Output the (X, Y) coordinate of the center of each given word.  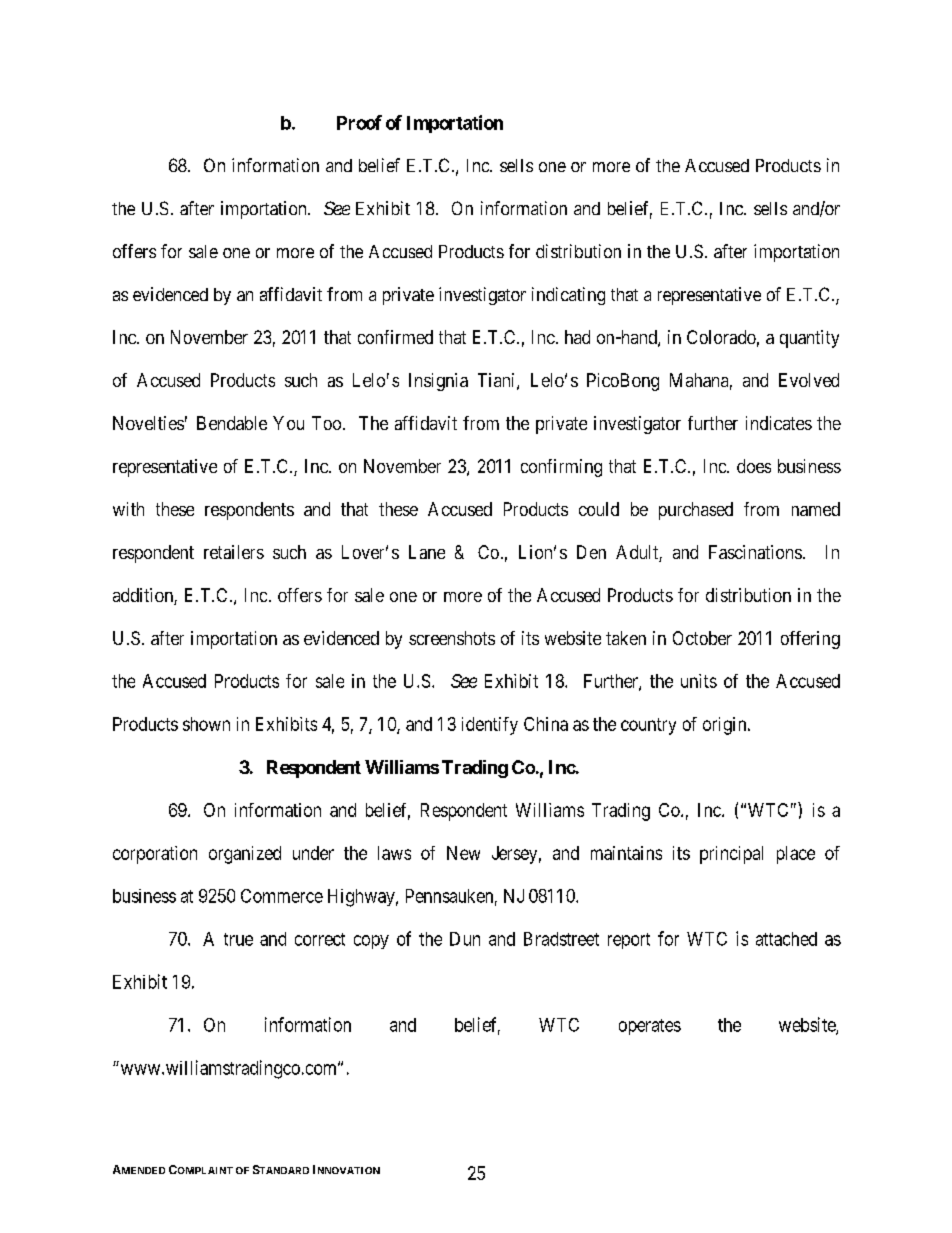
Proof (359, 122)
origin (726, 726)
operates (650, 1027)
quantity (809, 339)
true (238, 939)
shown (206, 724)
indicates (779, 423)
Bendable (232, 423)
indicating (568, 296)
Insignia (438, 382)
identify (490, 726)
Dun (465, 939)
